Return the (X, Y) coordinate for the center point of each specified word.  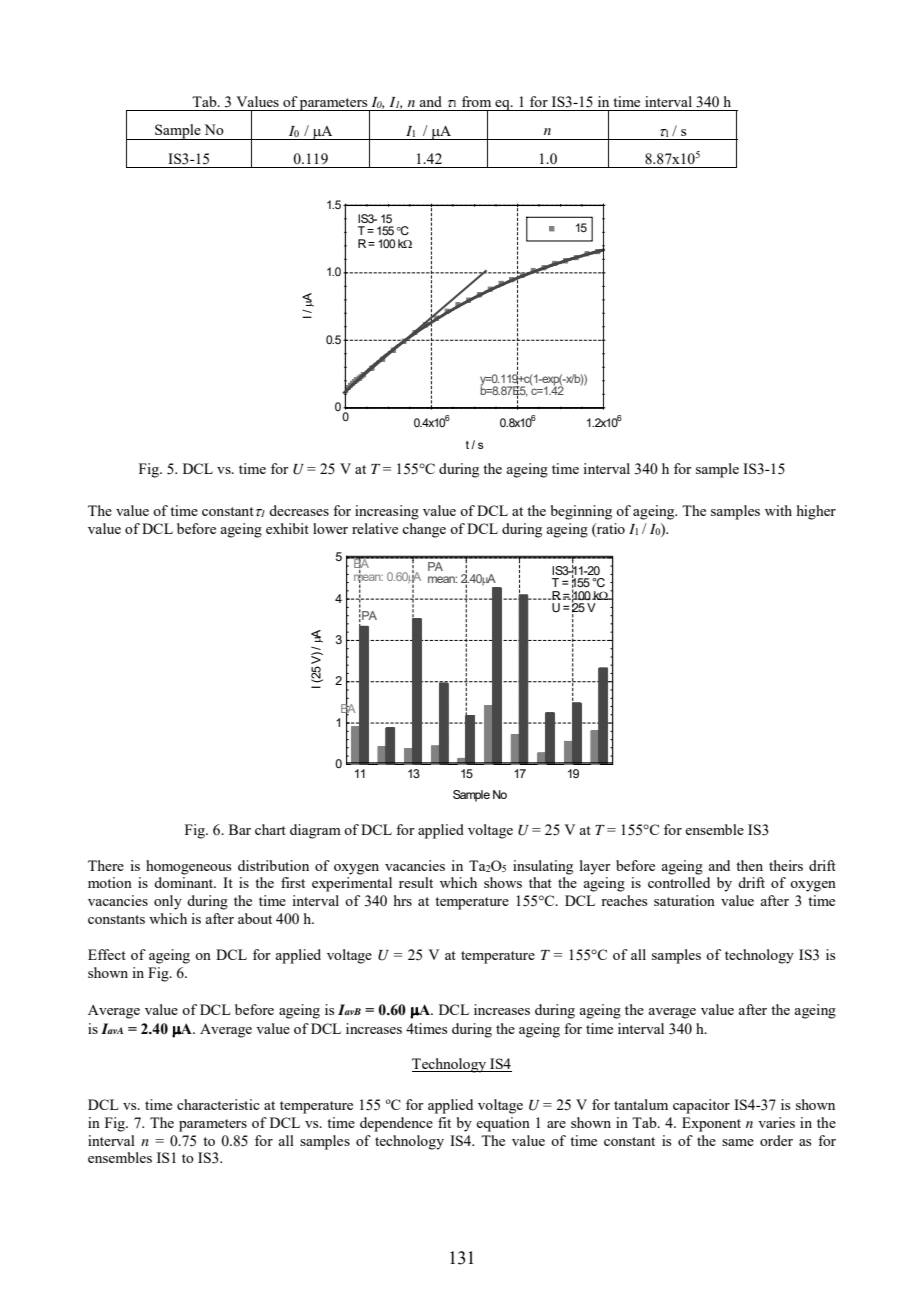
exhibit (287, 528)
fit (444, 1122)
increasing (387, 512)
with (778, 510)
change (424, 530)
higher (816, 512)
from (476, 101)
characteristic (218, 1104)
